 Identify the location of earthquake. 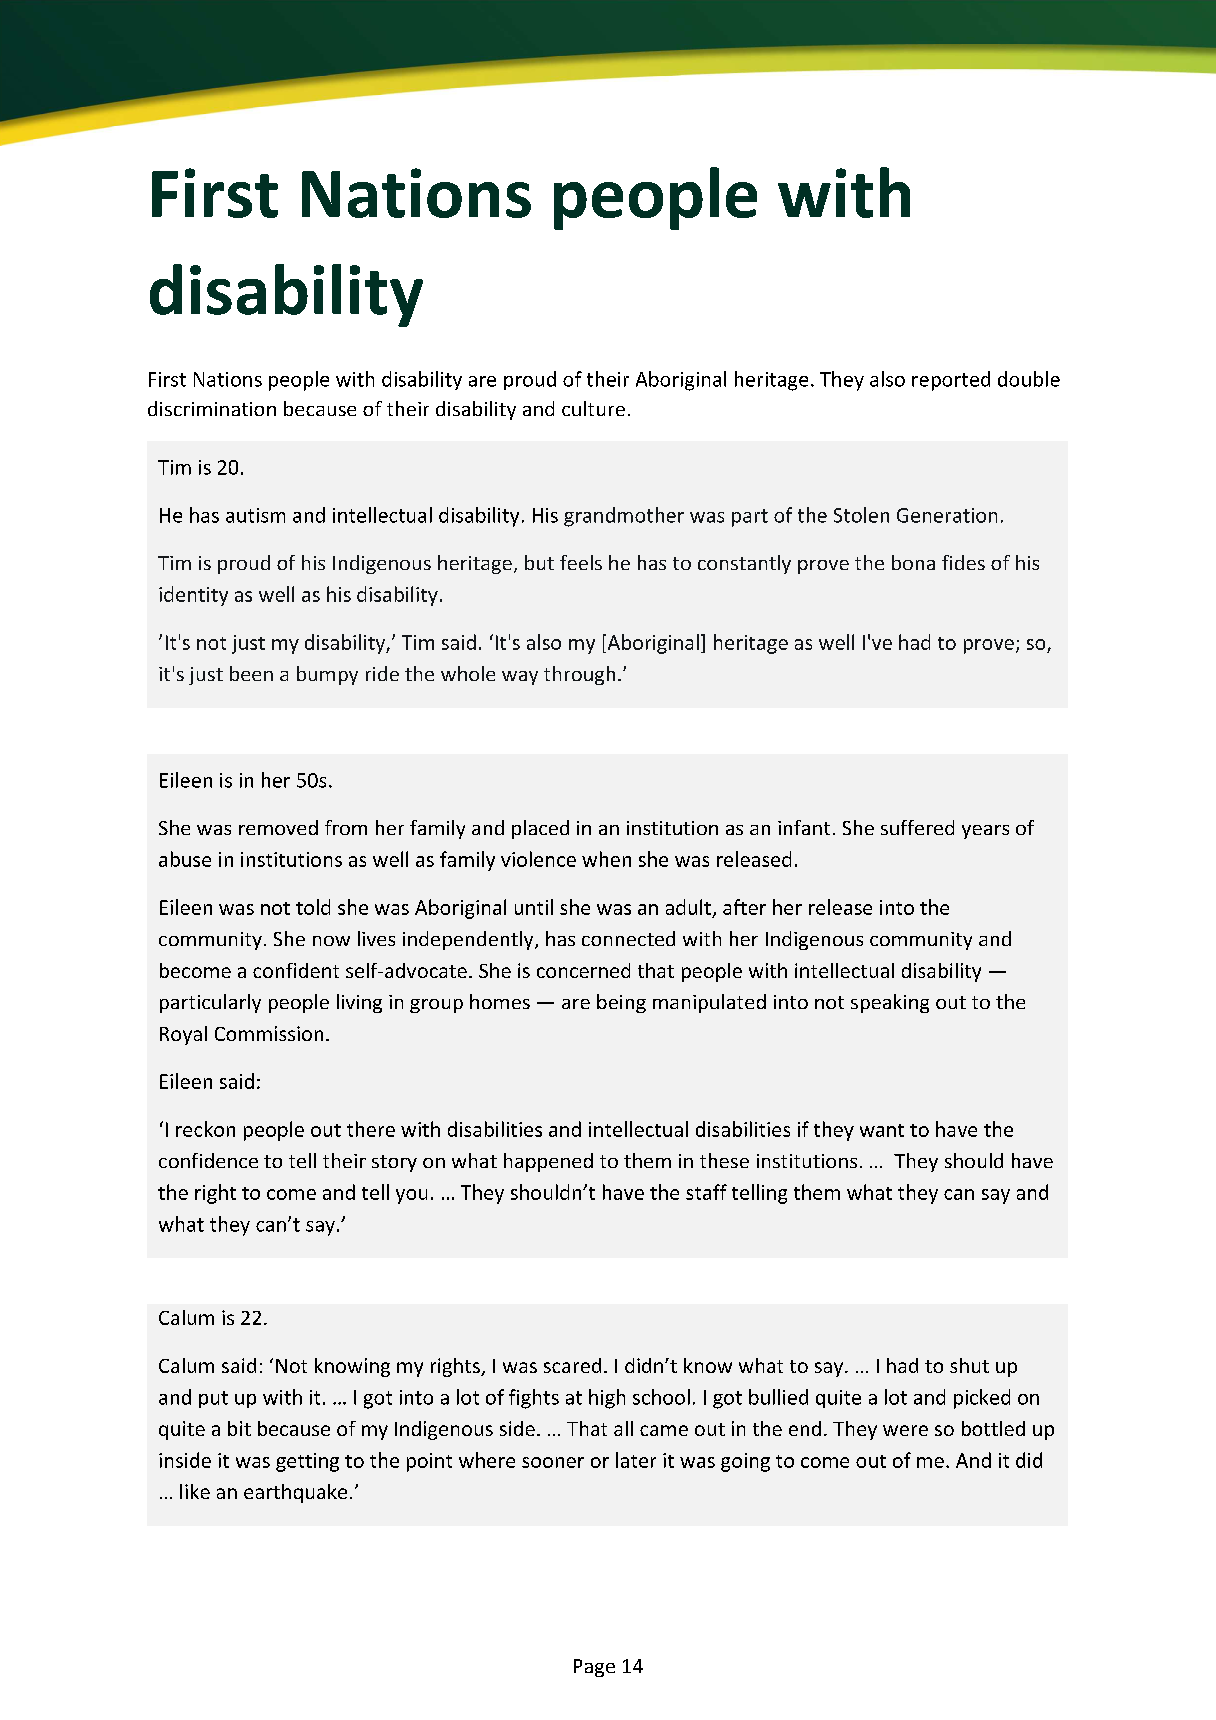
(295, 1493).
